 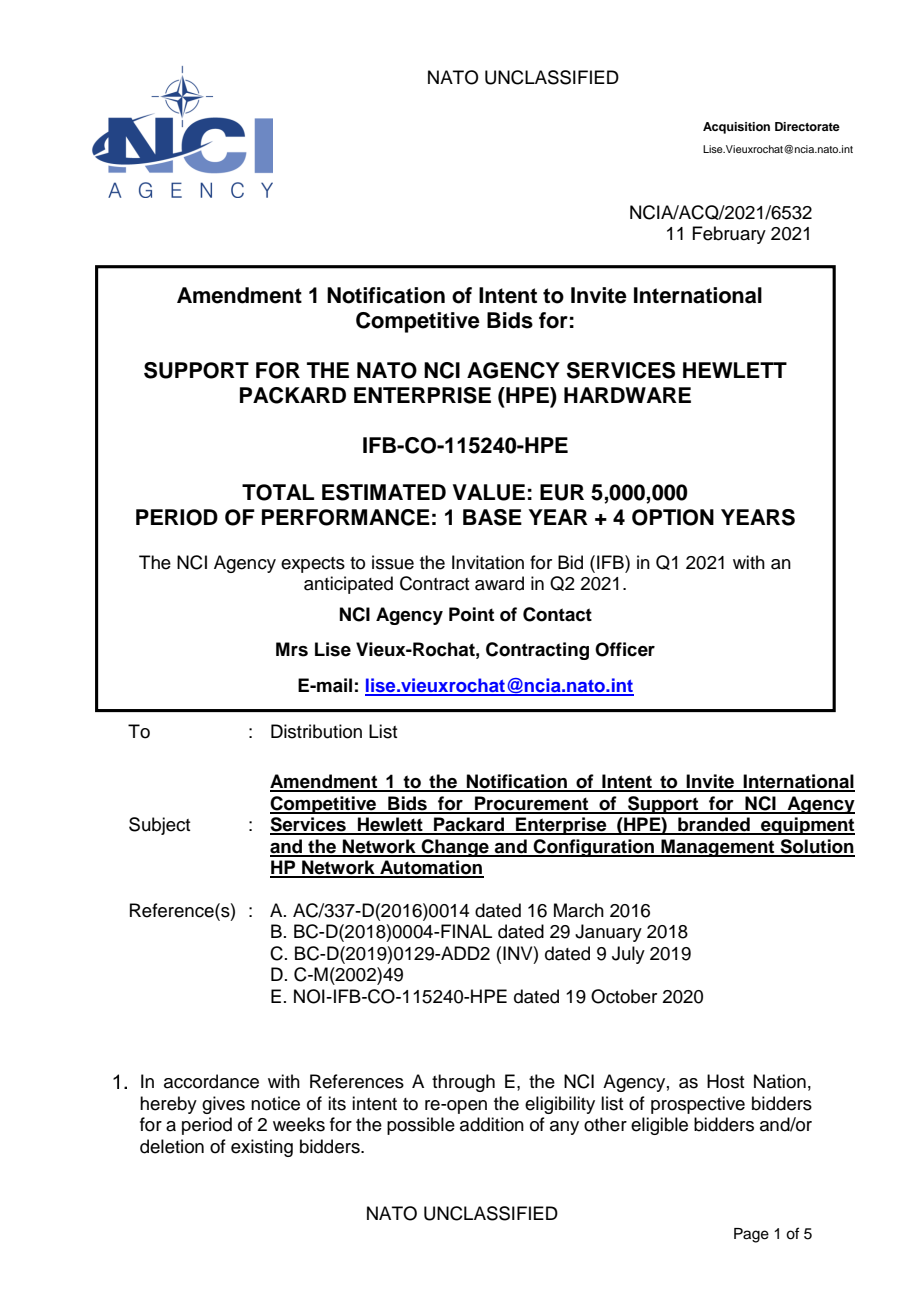 I want to click on Subject, so click(x=159, y=826).
